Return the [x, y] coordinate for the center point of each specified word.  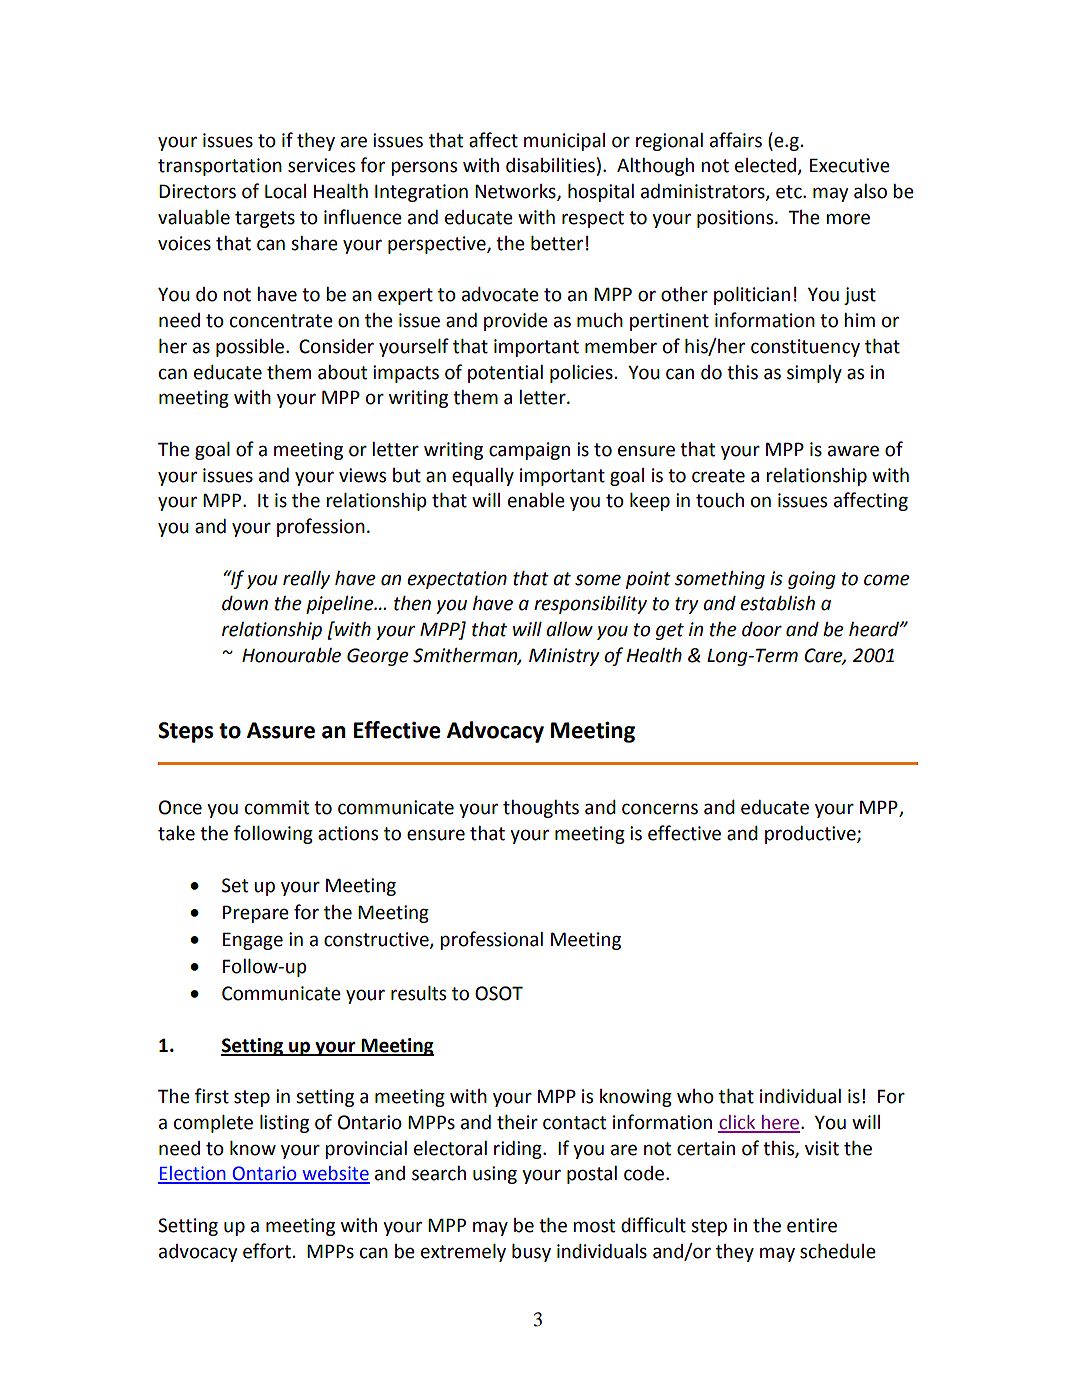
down [245, 603]
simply [814, 374]
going [812, 580]
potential [505, 374]
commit [277, 807]
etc [790, 192]
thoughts [541, 809]
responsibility [590, 605]
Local [285, 191]
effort [267, 1251]
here [780, 1123]
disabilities [550, 165]
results [418, 993]
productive [811, 835]
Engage [253, 941]
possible [251, 348]
